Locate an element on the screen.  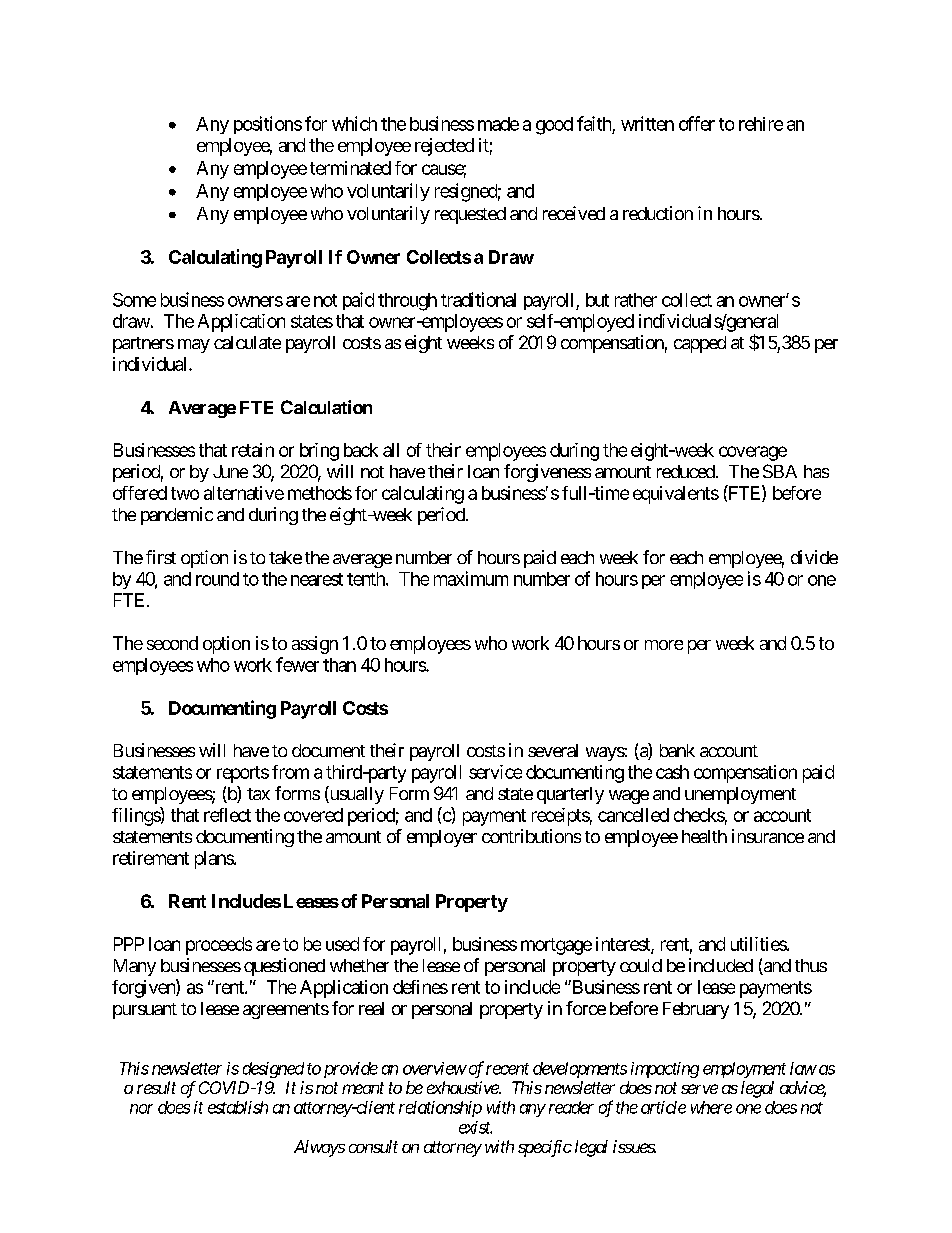
terminated is located at coordinates (350, 168).
